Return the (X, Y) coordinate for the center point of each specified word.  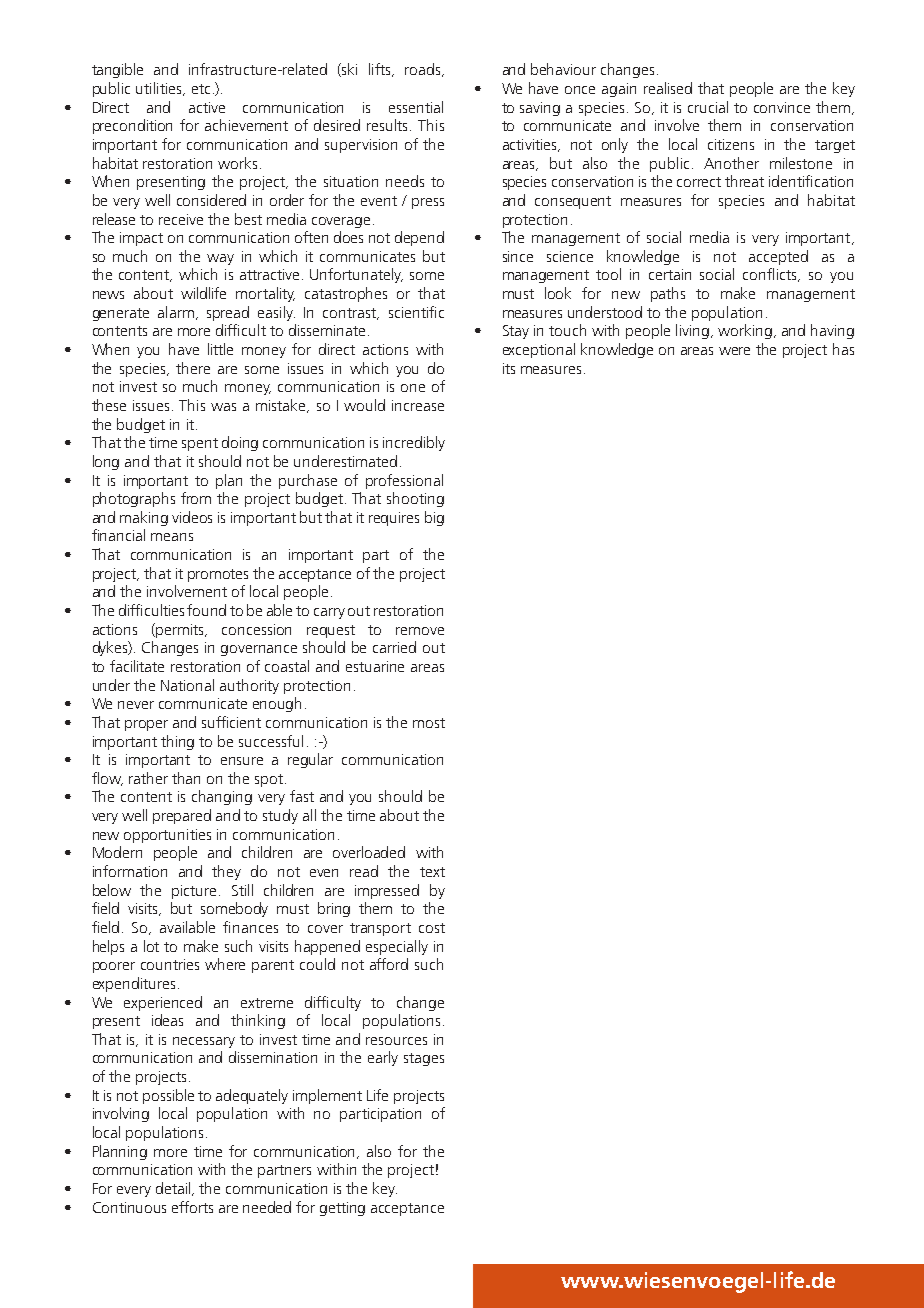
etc (201, 89)
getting (342, 1209)
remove (420, 631)
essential (416, 107)
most (429, 723)
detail (174, 1189)
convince (782, 107)
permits (180, 630)
